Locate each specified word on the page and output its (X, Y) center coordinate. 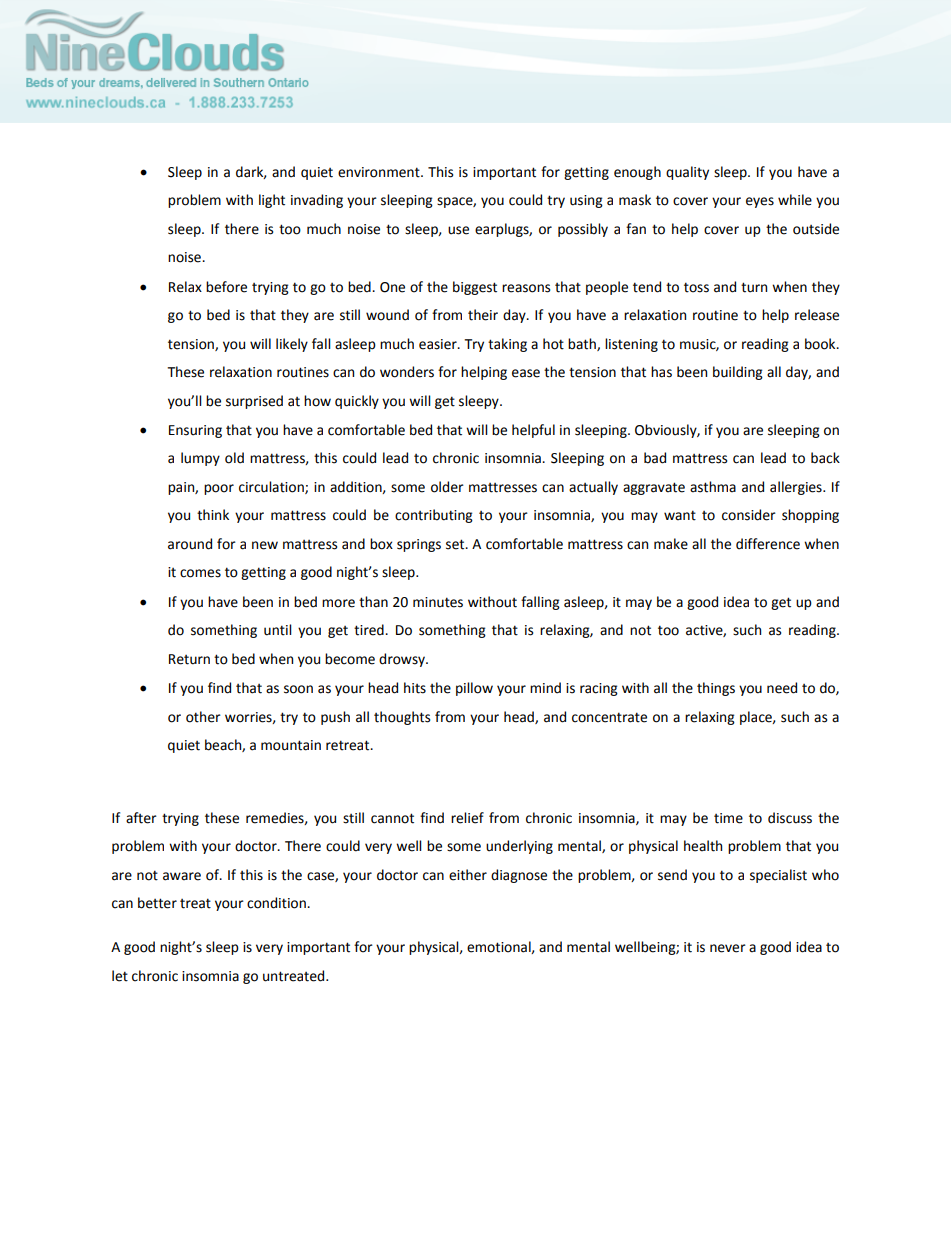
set (456, 544)
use (458, 230)
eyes (760, 202)
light (272, 201)
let (120, 976)
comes (200, 573)
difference (768, 544)
